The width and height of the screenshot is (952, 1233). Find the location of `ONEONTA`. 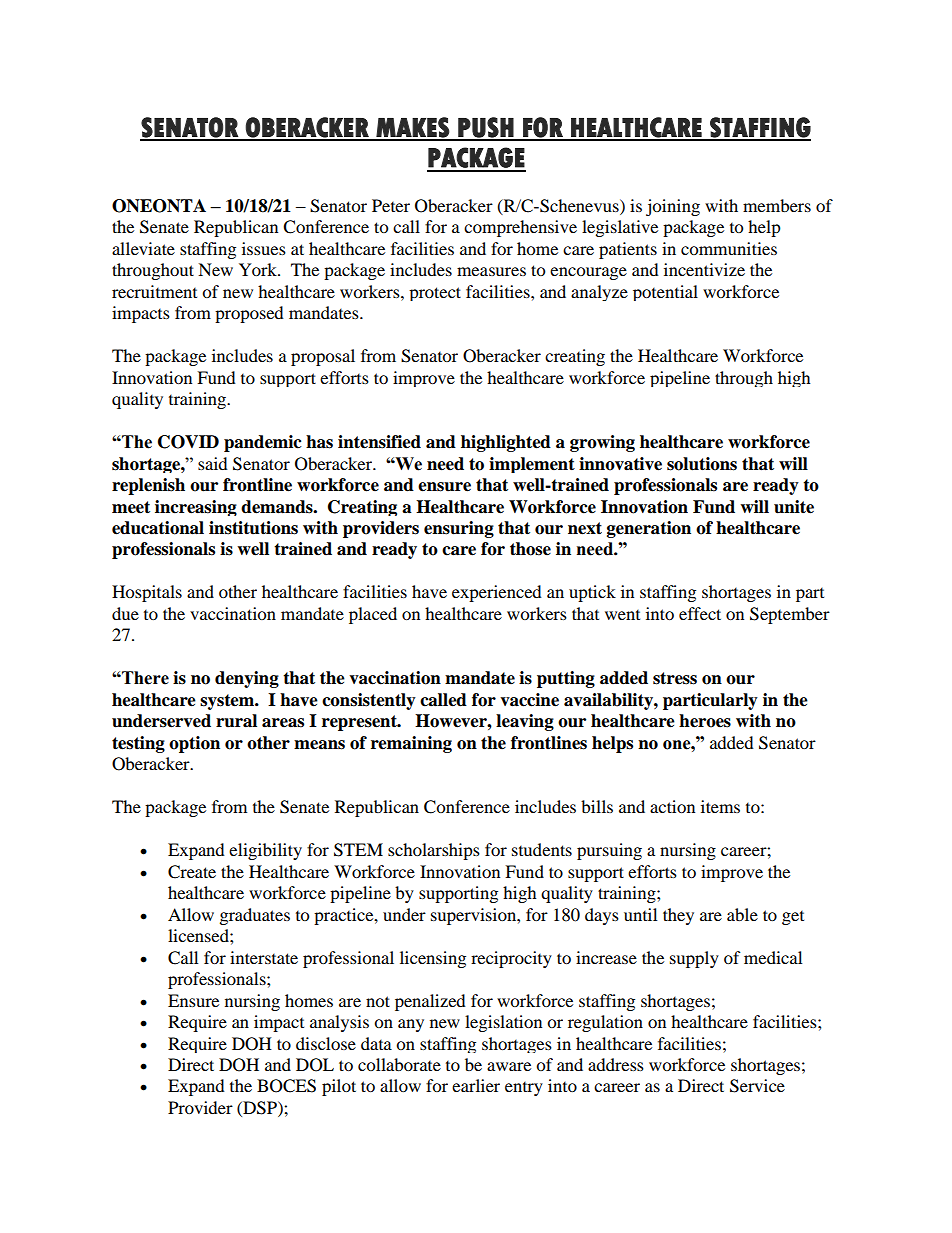

ONEONTA is located at coordinates (159, 206).
